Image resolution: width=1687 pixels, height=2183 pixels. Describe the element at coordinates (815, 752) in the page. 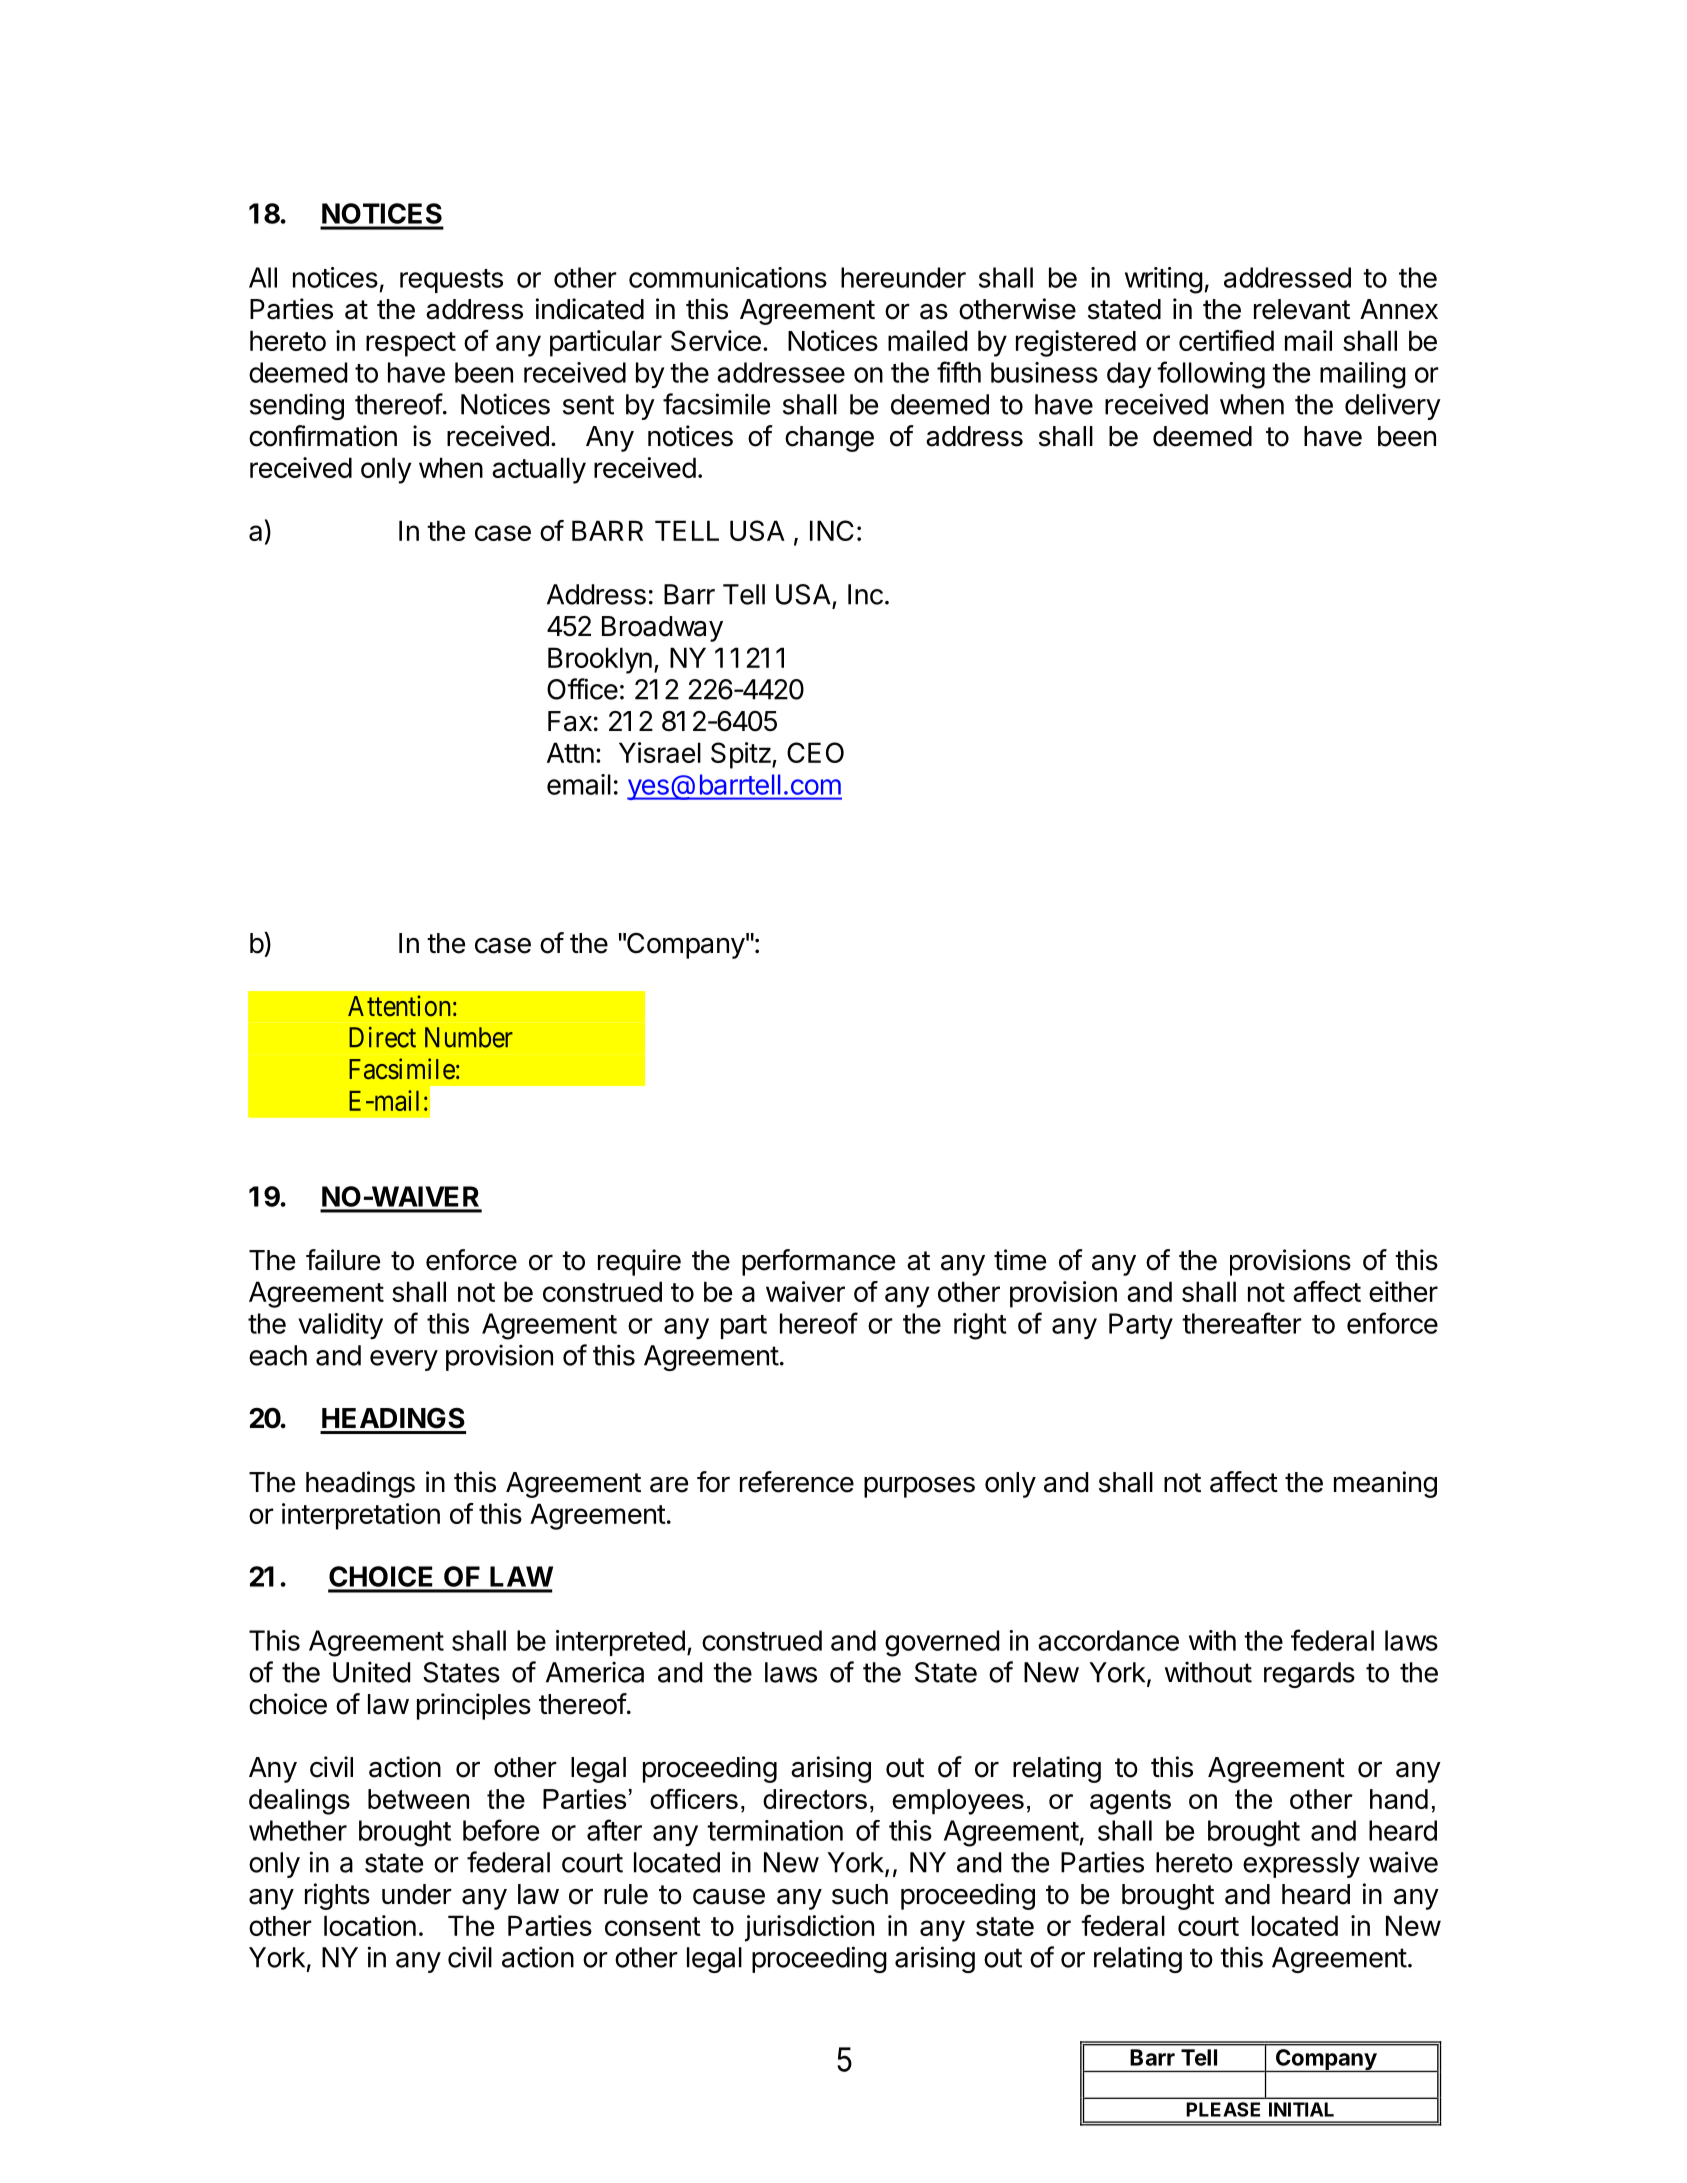

I see `CEO` at that location.
